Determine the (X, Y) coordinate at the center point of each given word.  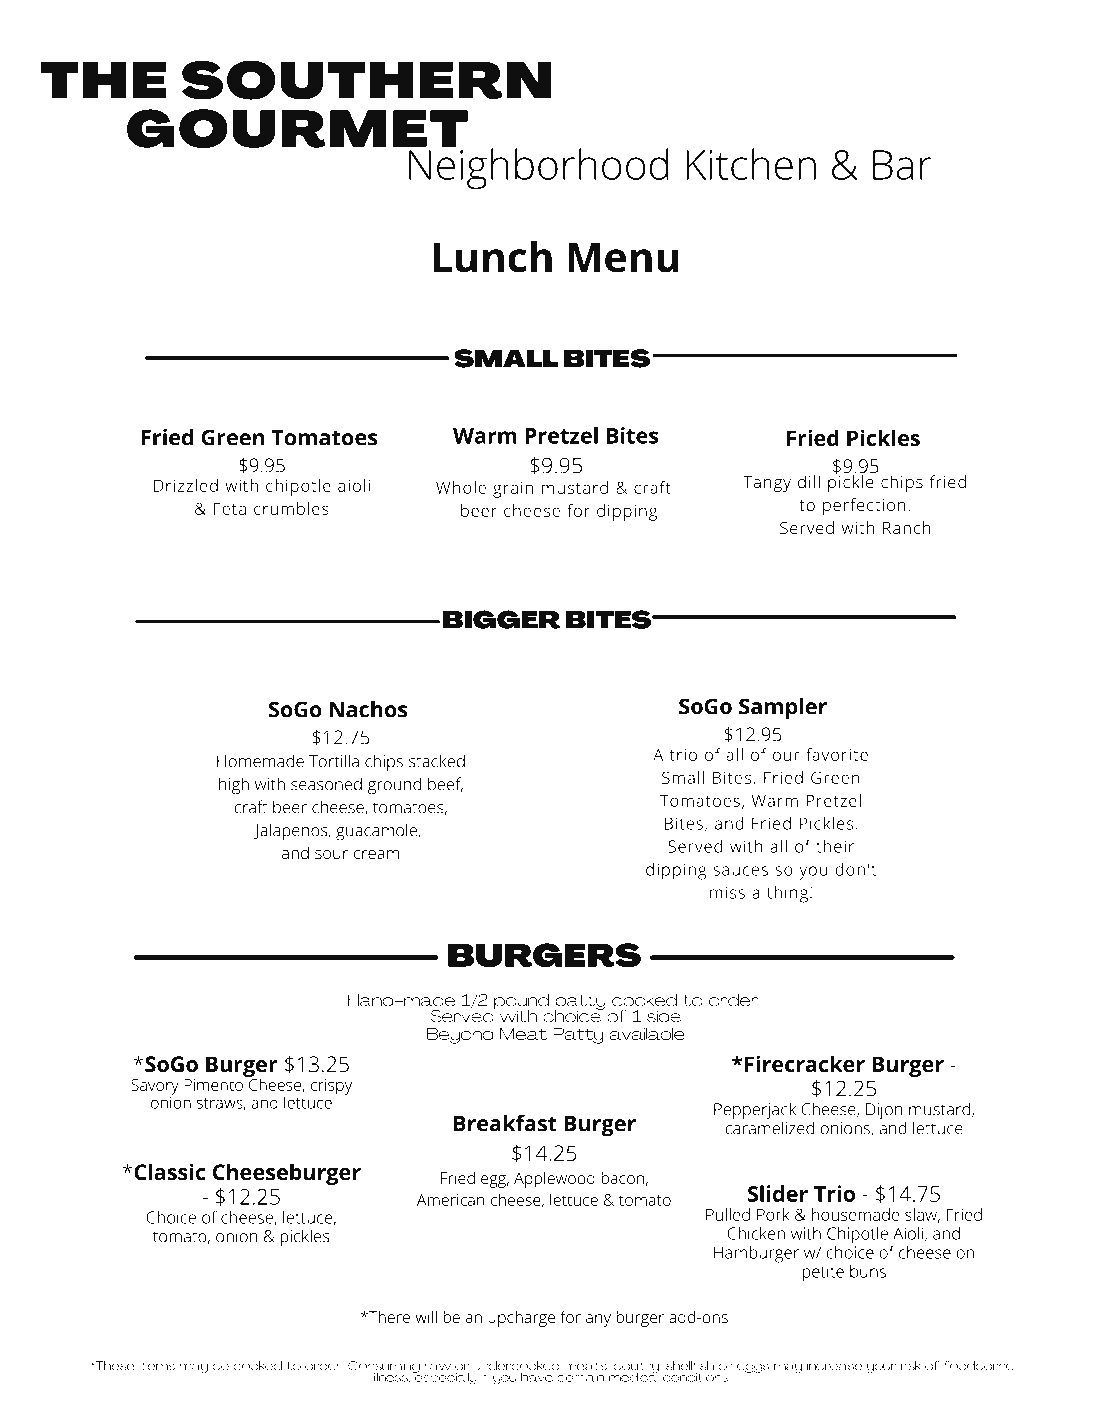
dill (809, 481)
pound (520, 1003)
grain (513, 490)
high (234, 786)
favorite (837, 754)
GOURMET (297, 130)
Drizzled (186, 485)
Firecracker (805, 1063)
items (157, 1366)
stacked (437, 761)
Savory (155, 1087)
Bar (902, 165)
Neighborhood (537, 168)
